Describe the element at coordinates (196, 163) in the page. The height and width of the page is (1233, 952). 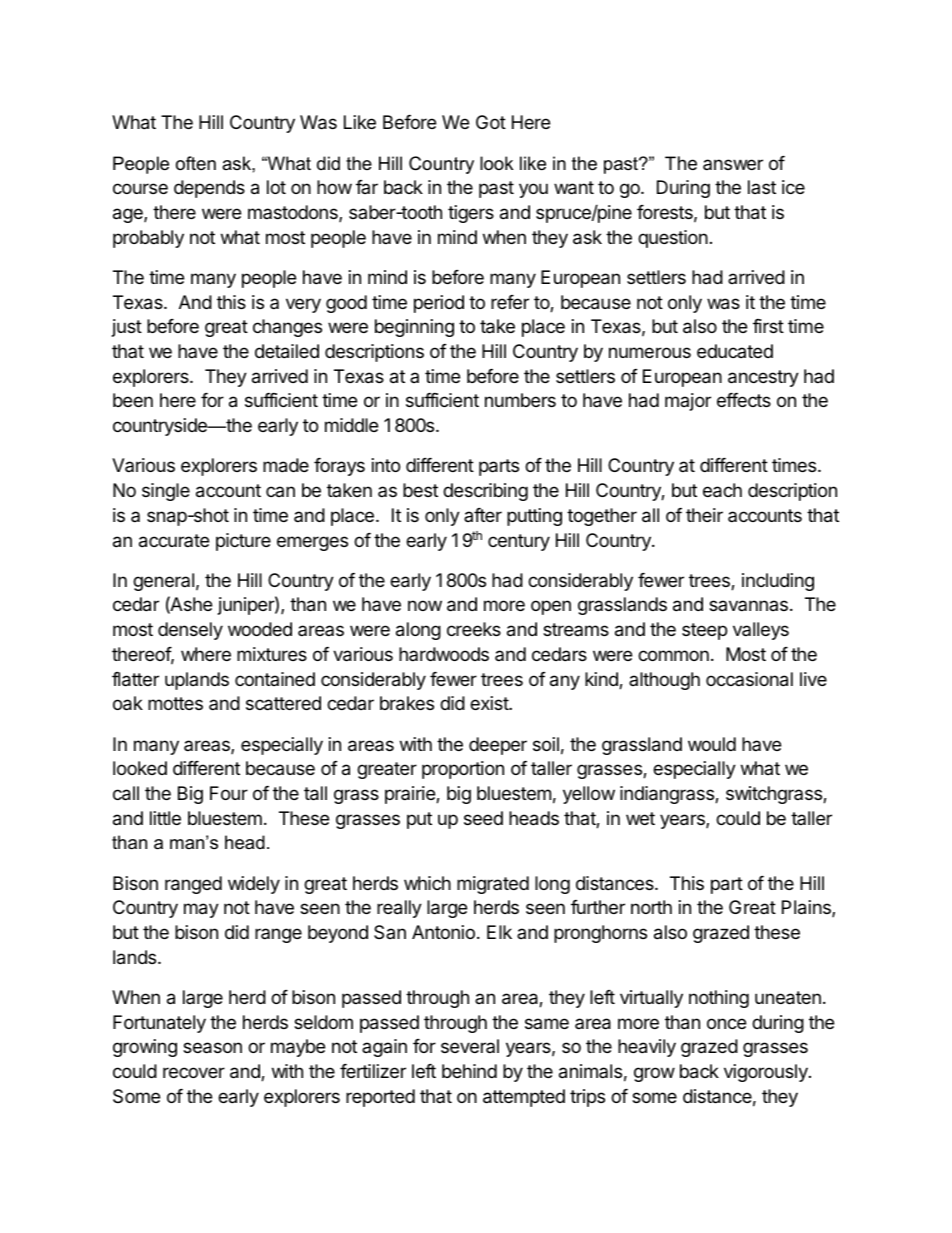
I see `often` at that location.
